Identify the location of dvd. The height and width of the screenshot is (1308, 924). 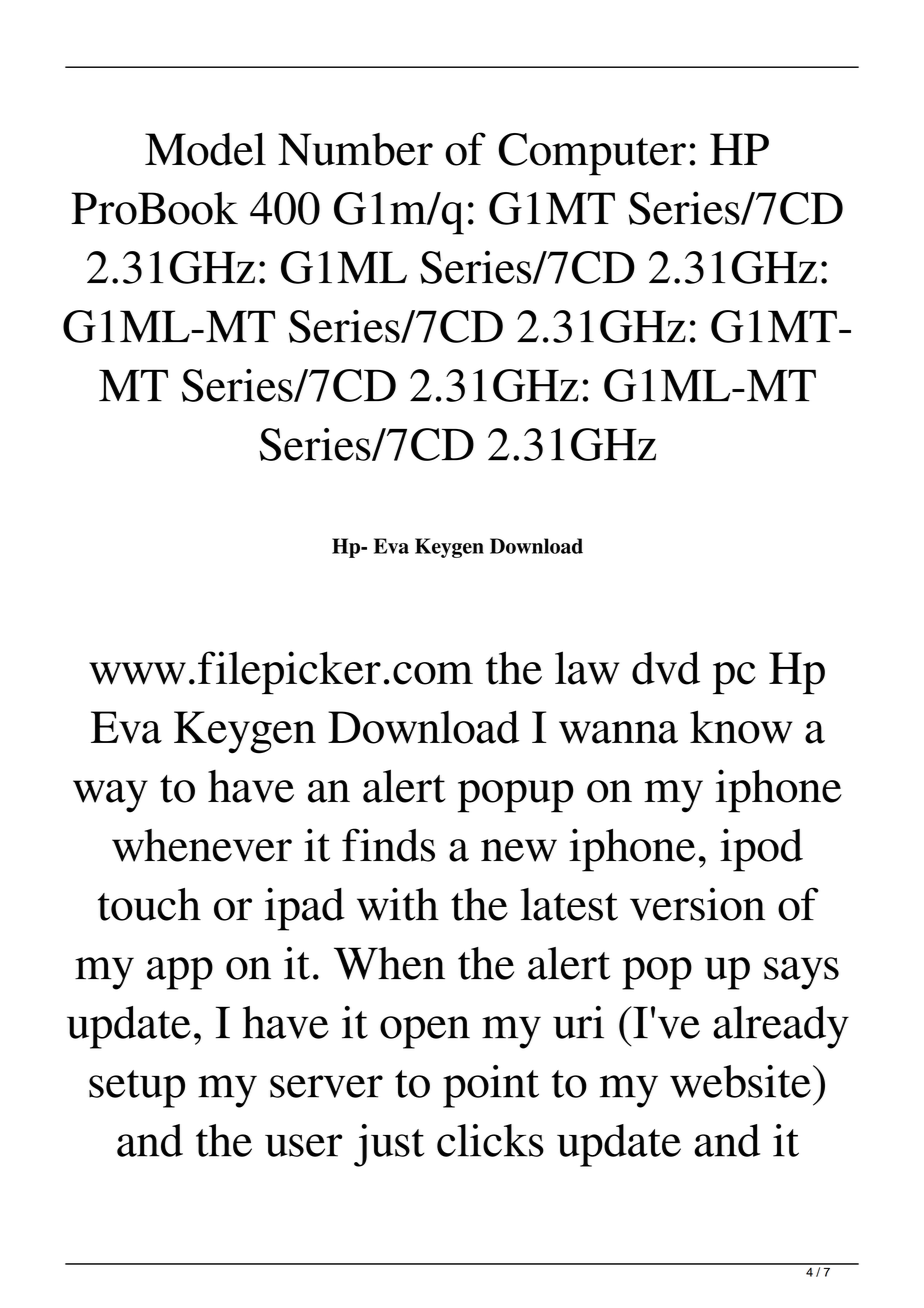
(666, 668).
